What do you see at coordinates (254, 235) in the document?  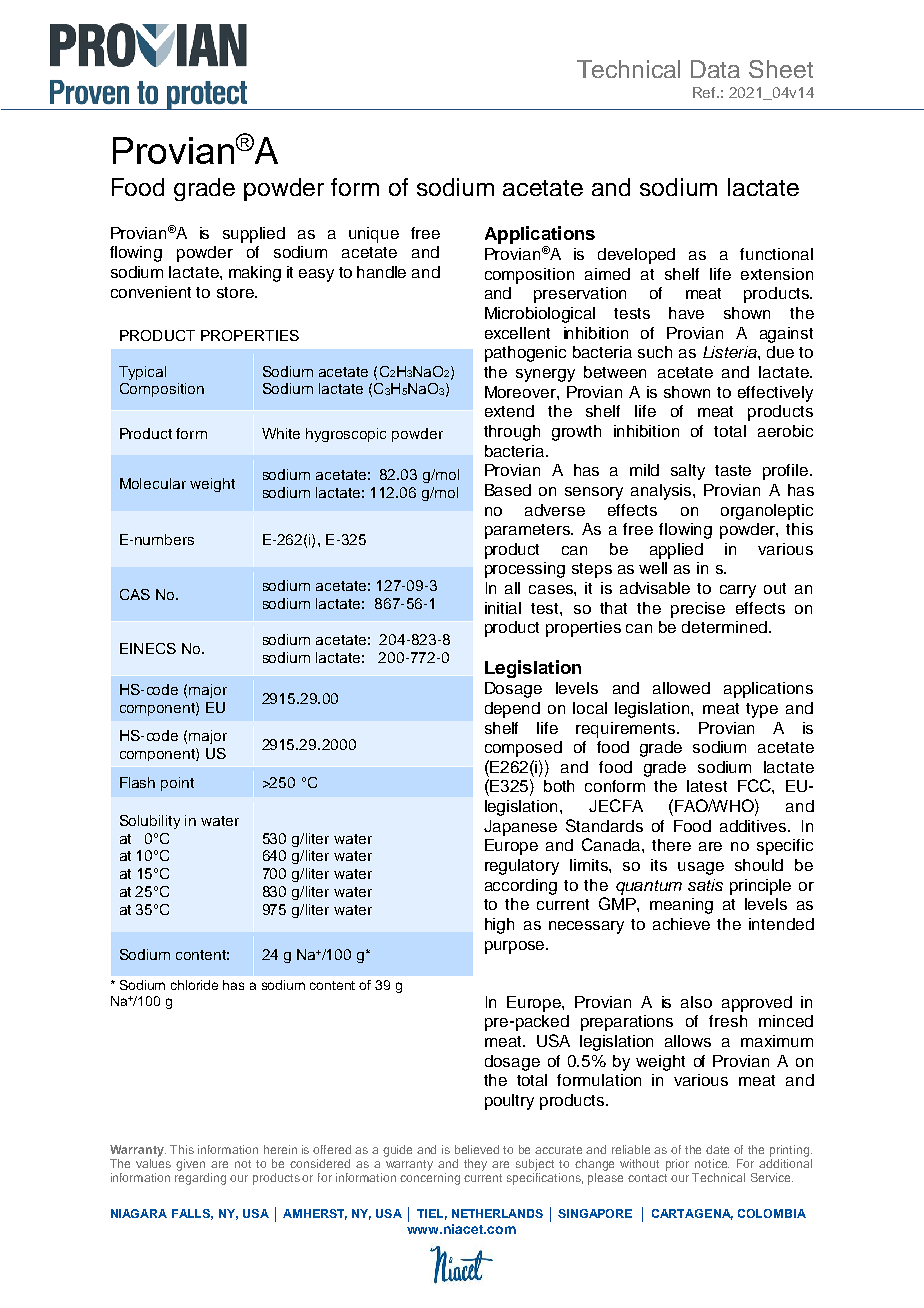 I see `supplied` at bounding box center [254, 235].
